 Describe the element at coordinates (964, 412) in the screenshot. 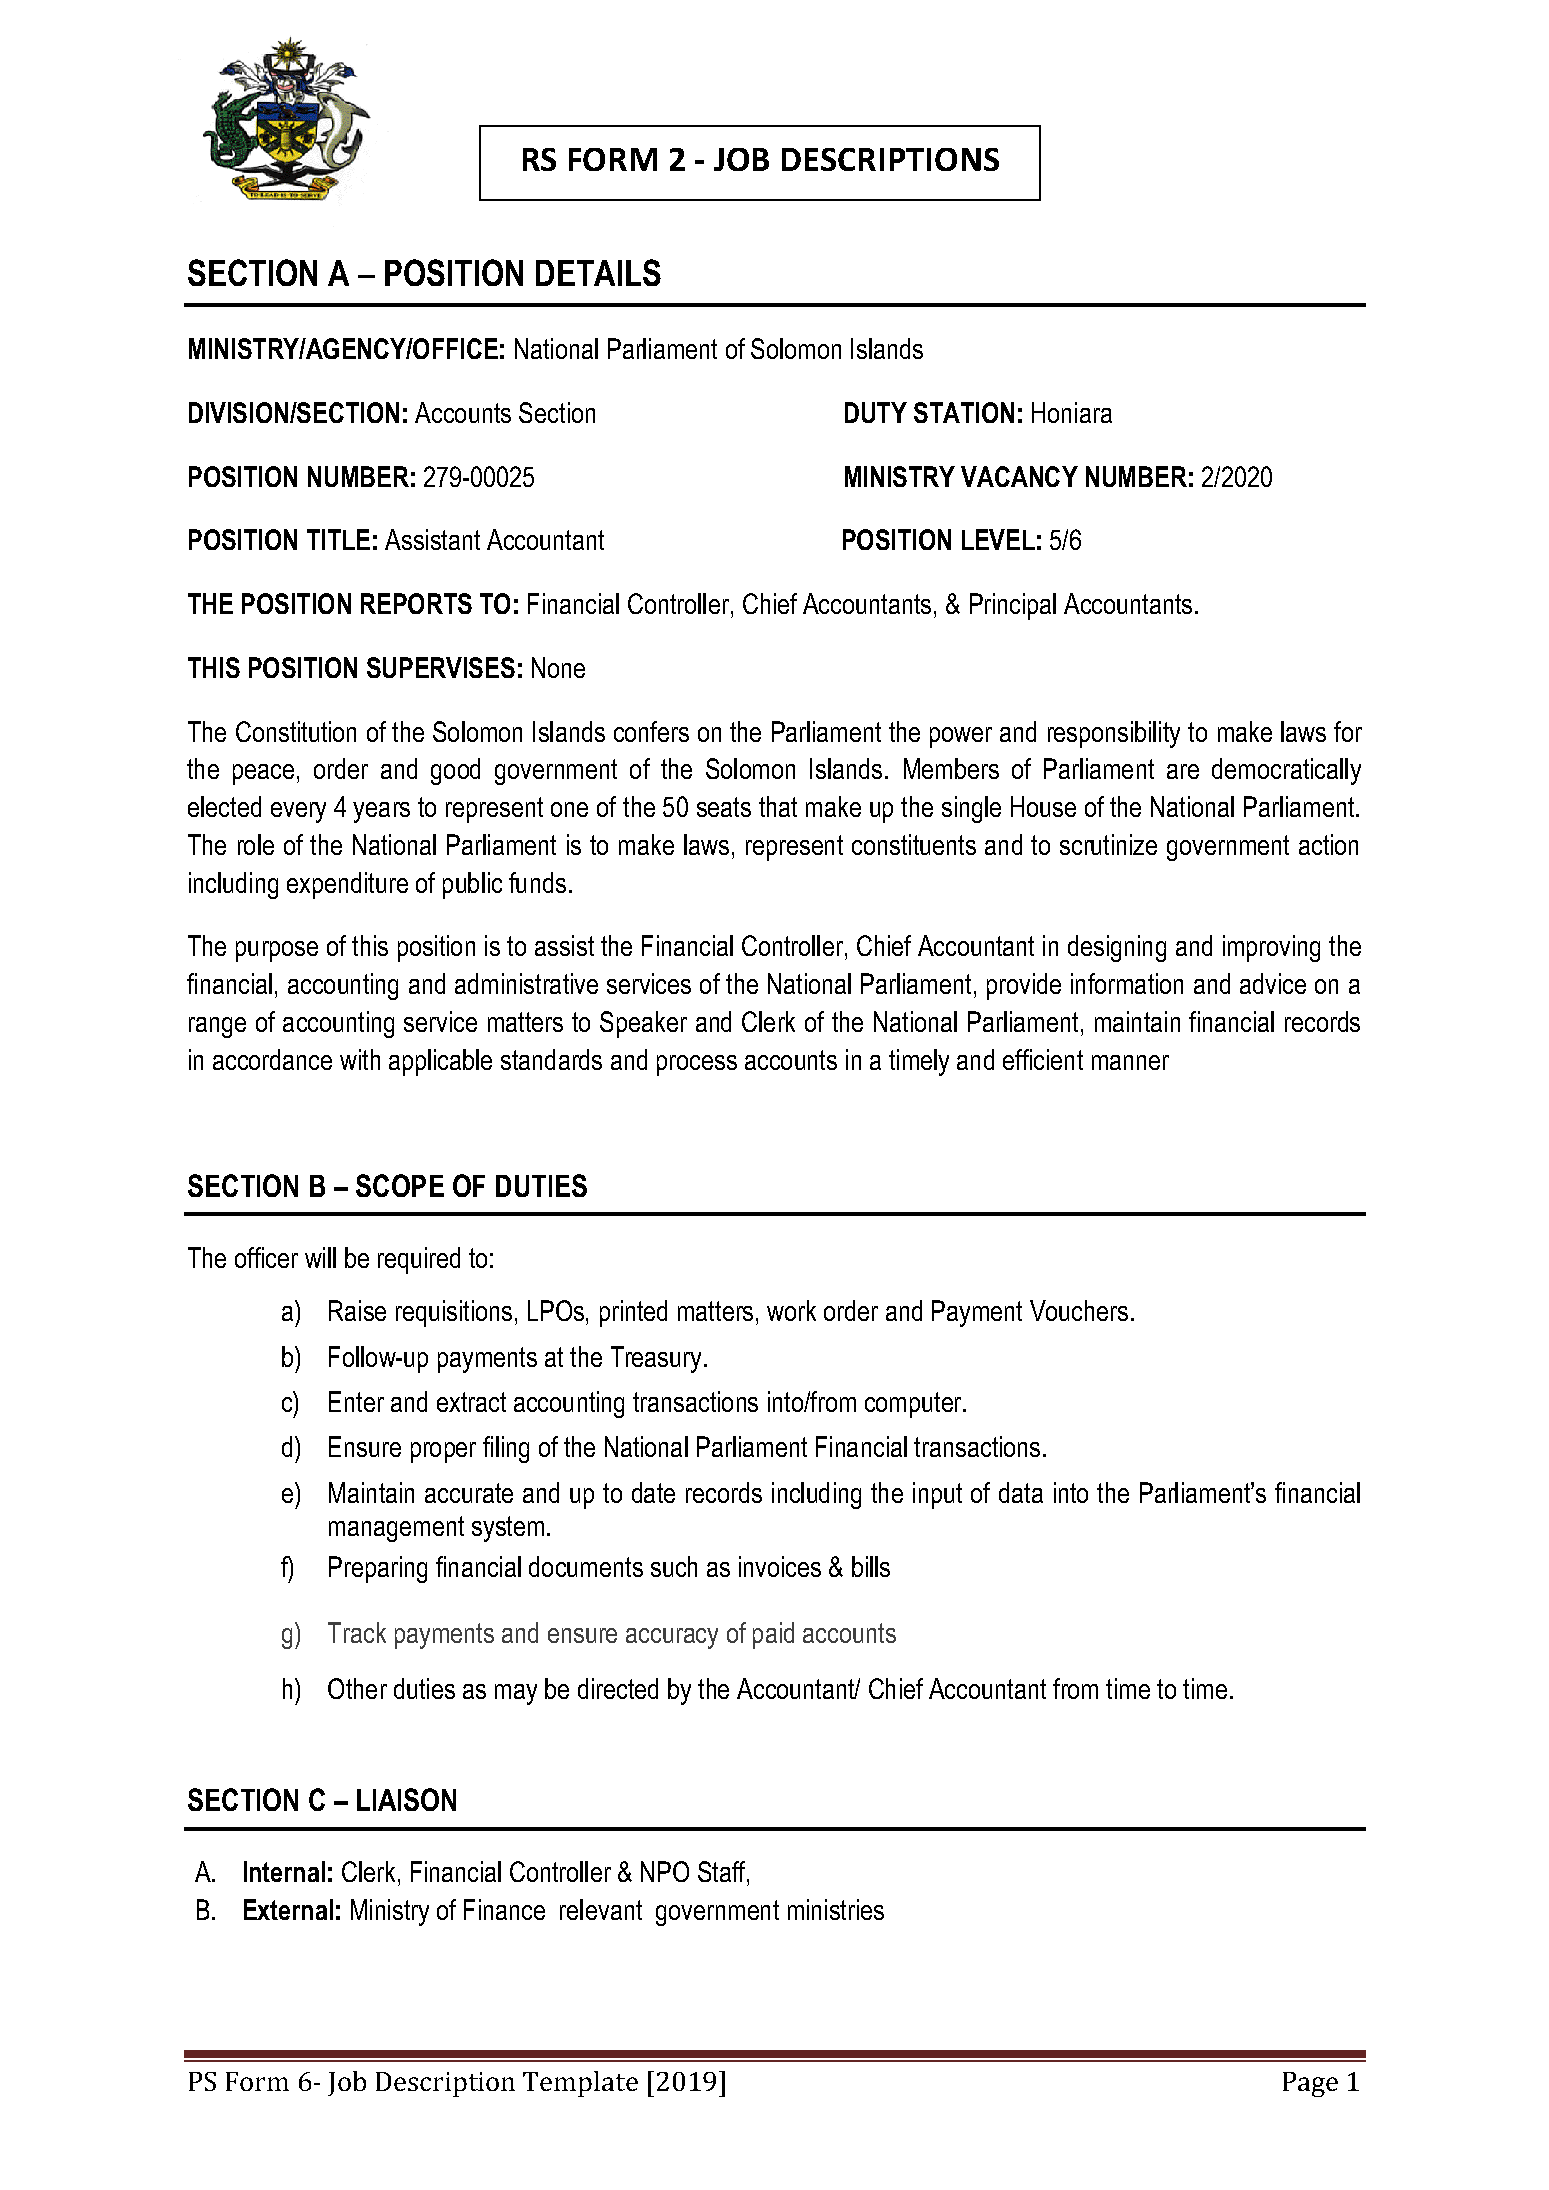

I see `STATION` at that location.
